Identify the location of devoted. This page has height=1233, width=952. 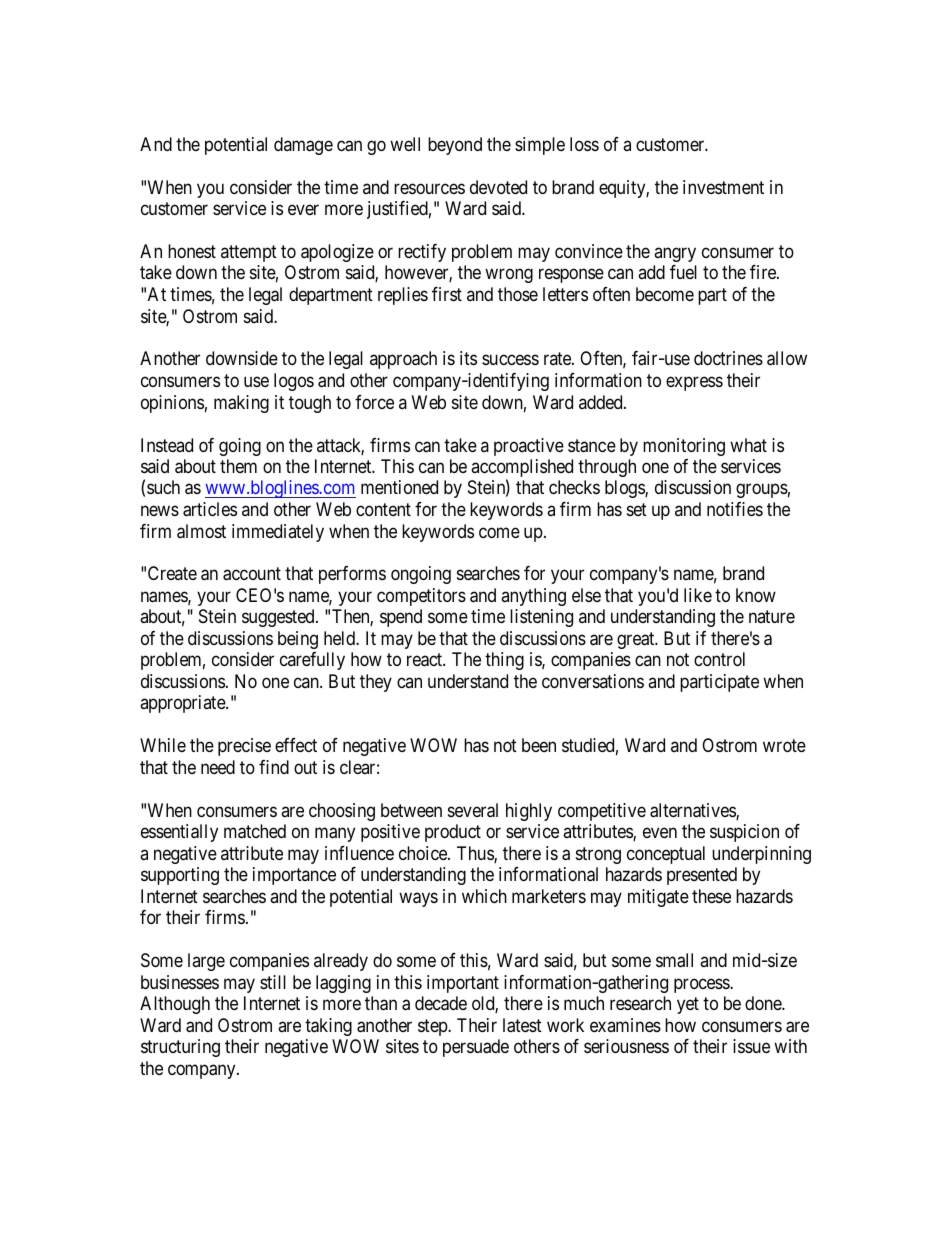
(498, 187).
